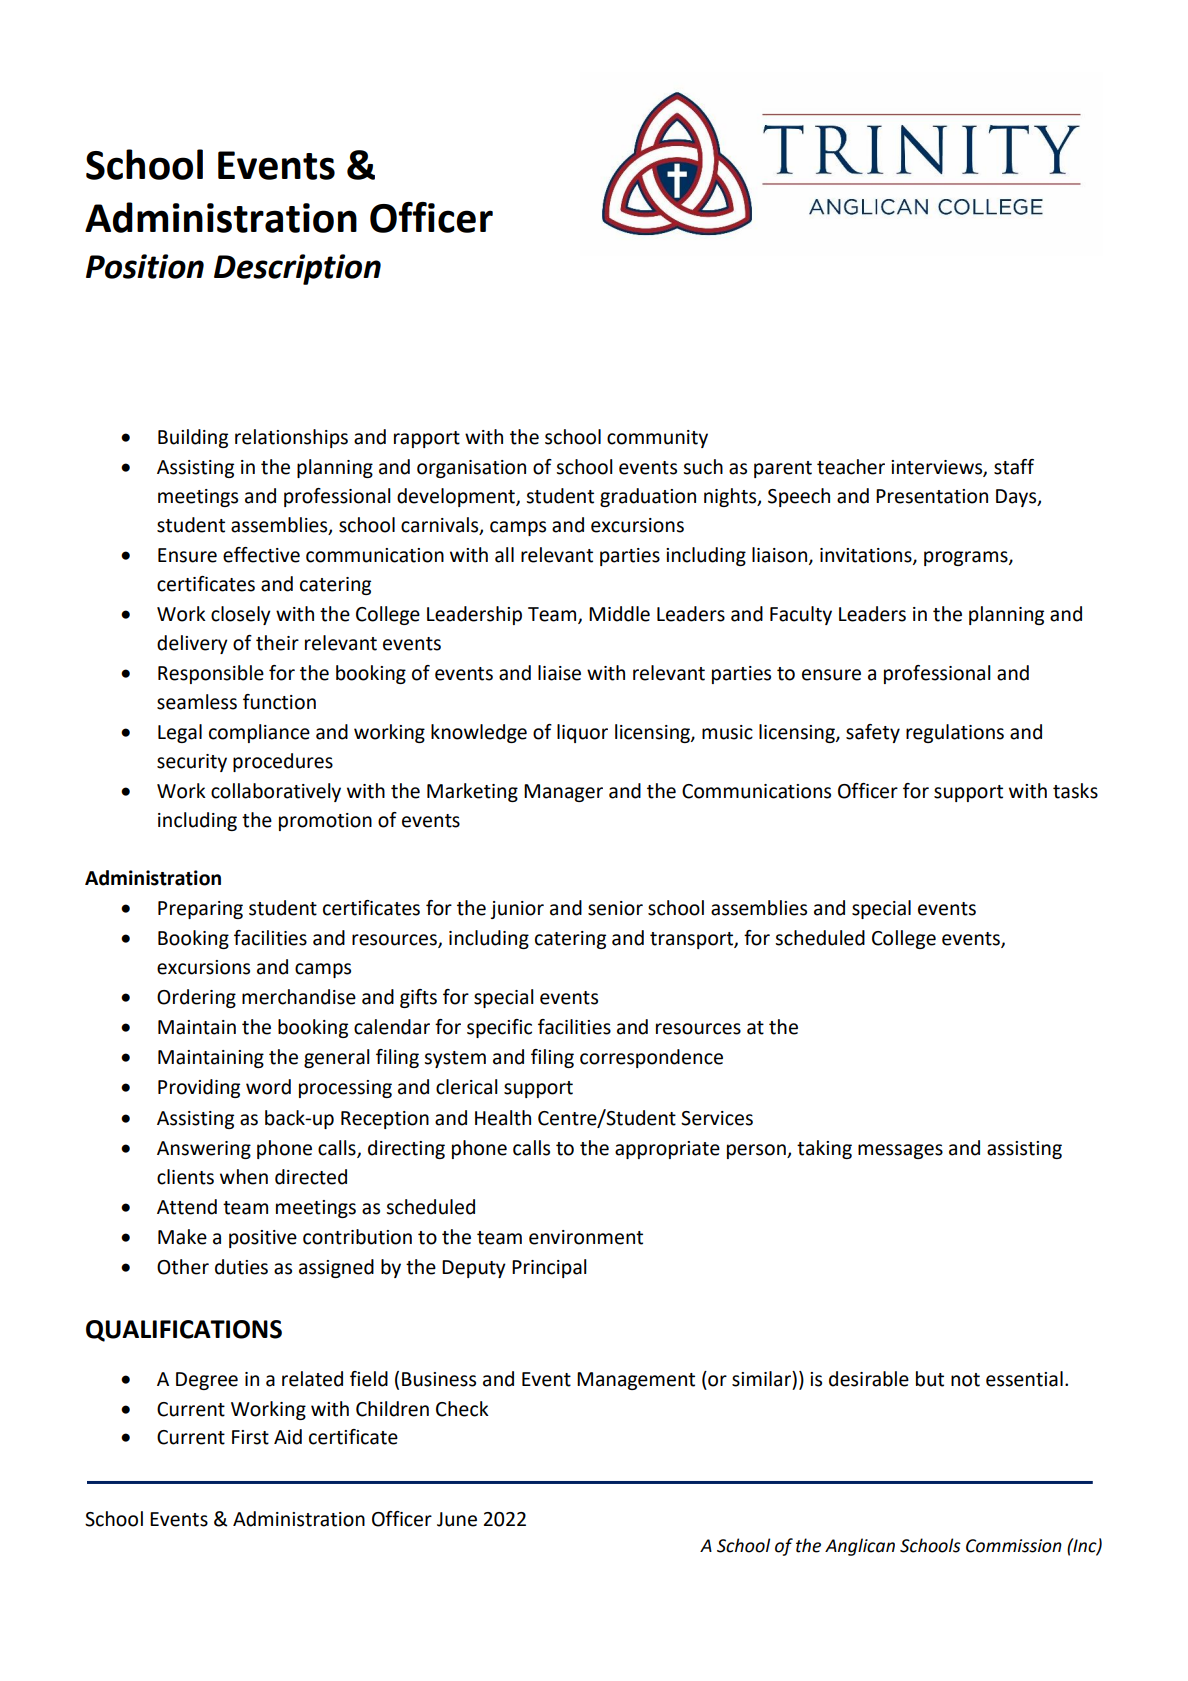 The height and width of the screenshot is (1681, 1188). I want to click on First, so click(250, 1437).
